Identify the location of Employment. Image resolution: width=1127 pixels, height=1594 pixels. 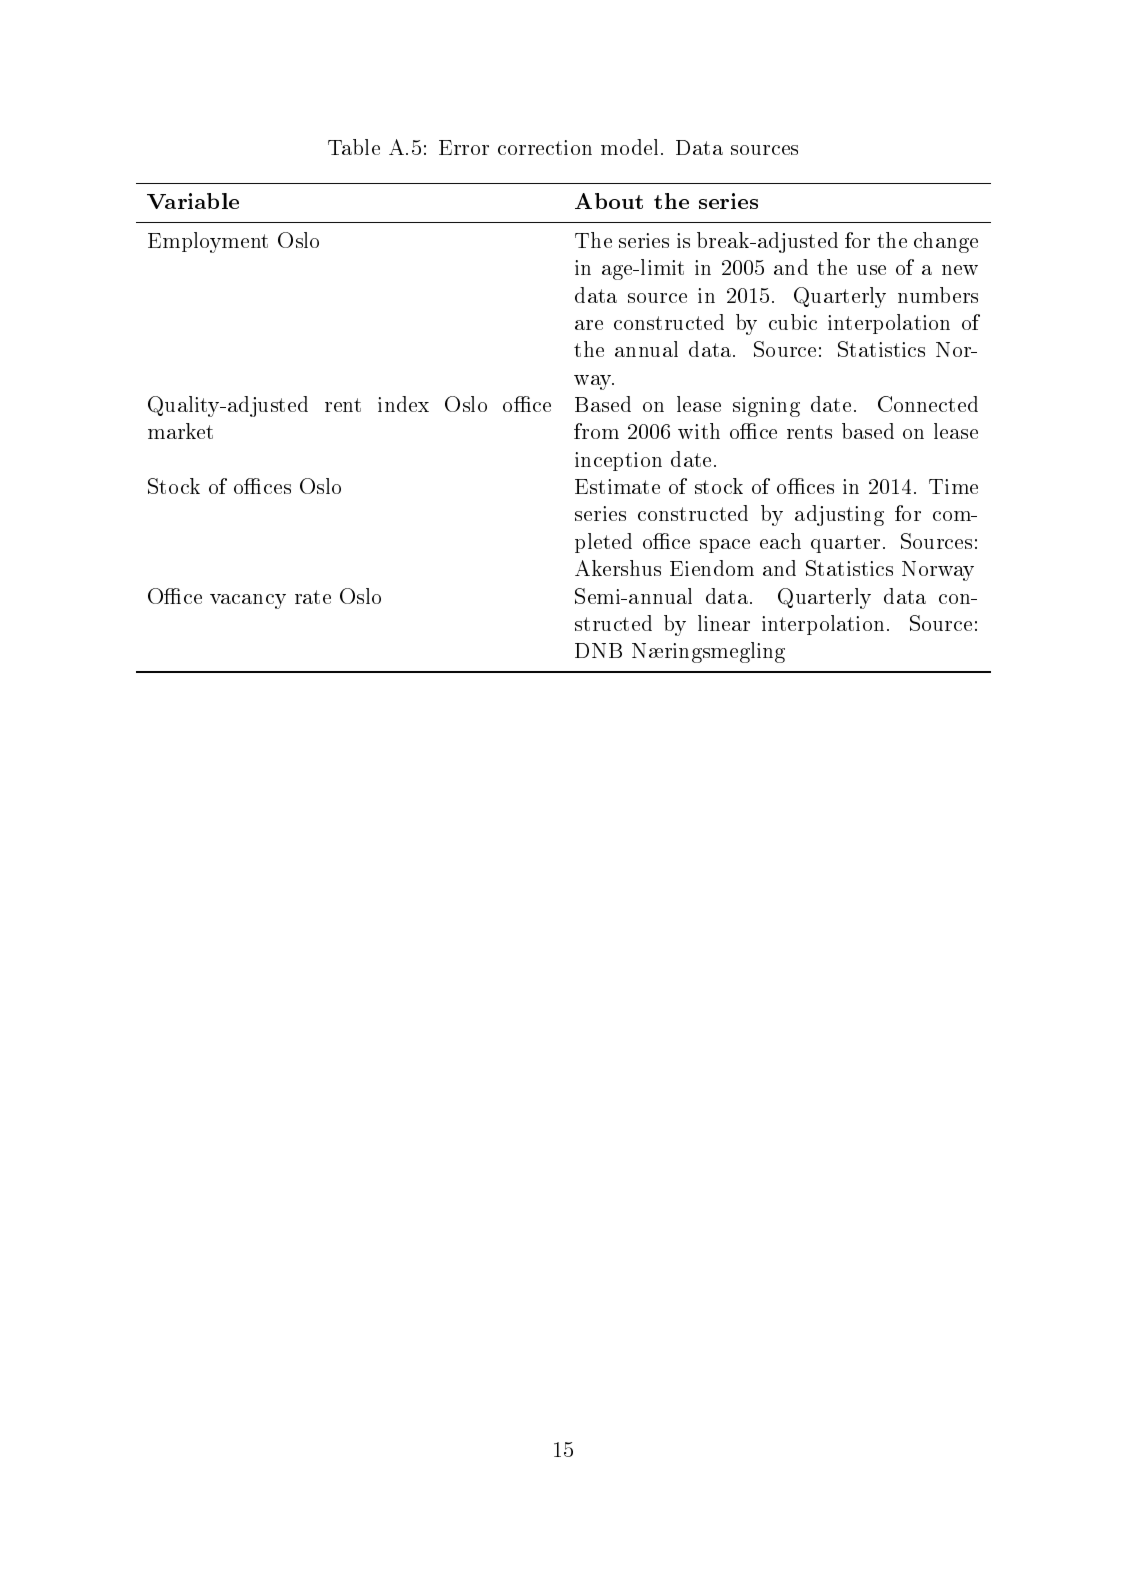
(208, 242).
